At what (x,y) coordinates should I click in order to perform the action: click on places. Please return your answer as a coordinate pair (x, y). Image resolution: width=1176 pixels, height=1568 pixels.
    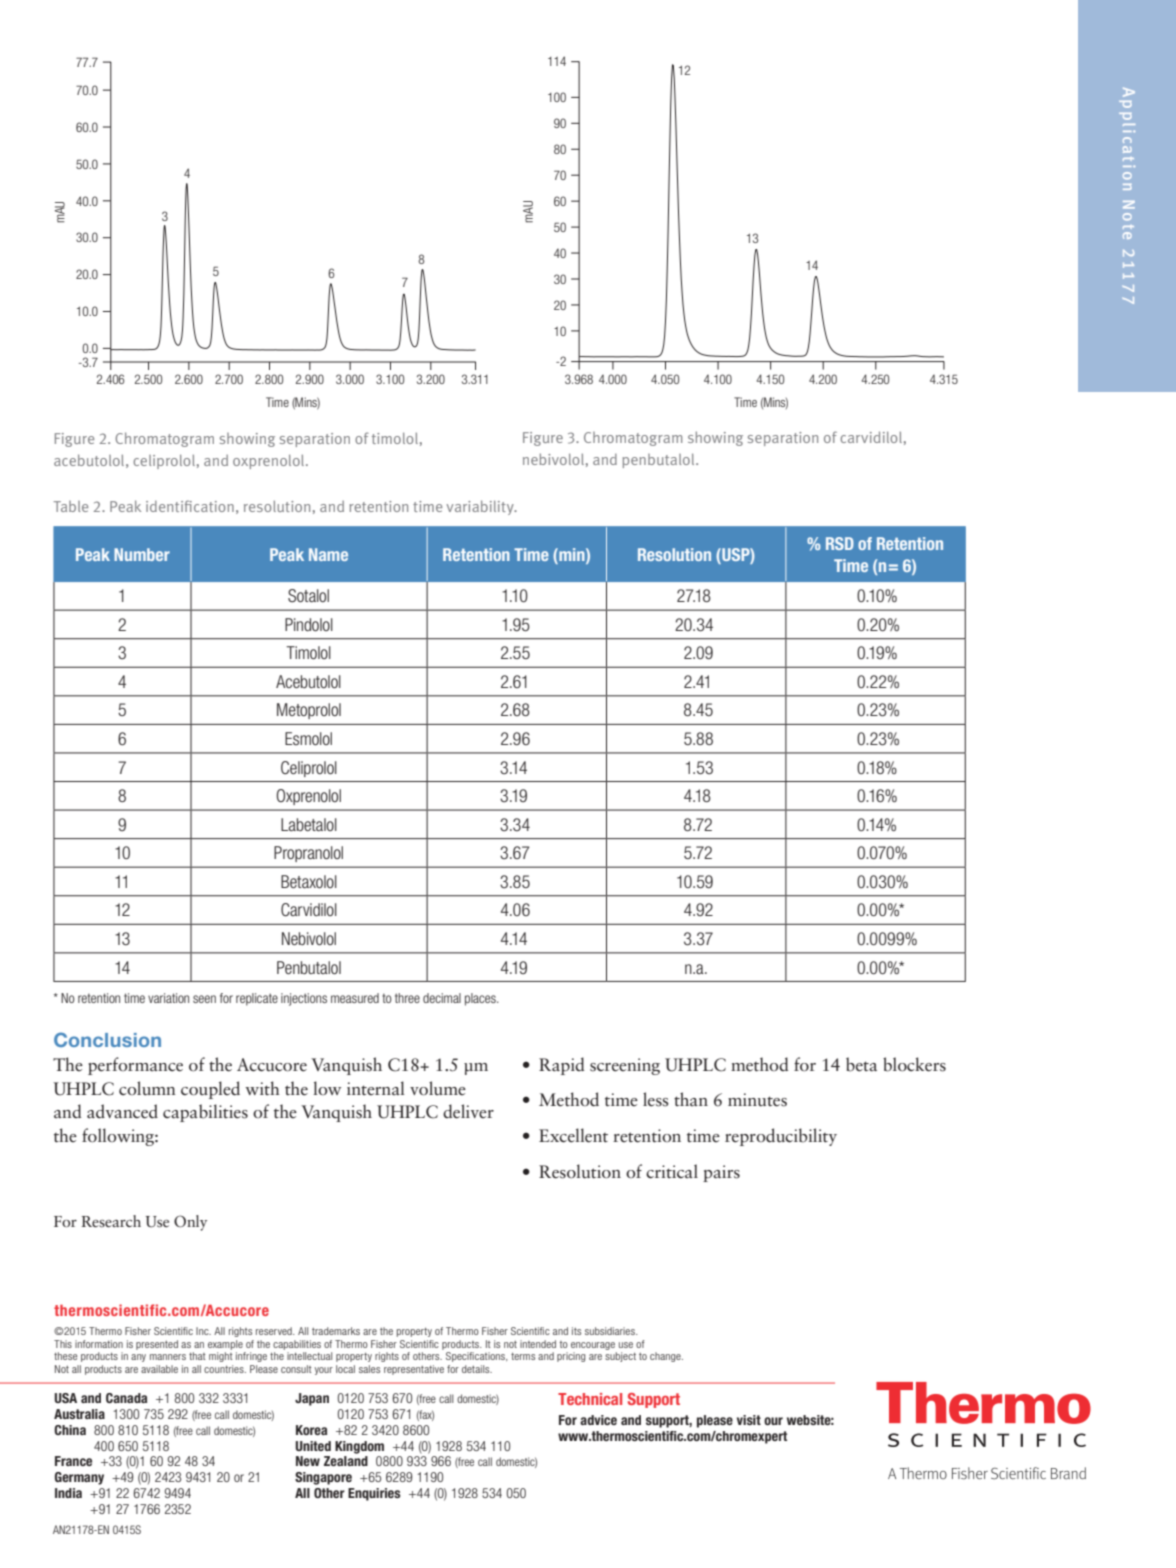
    Looking at the image, I should click on (481, 999).
